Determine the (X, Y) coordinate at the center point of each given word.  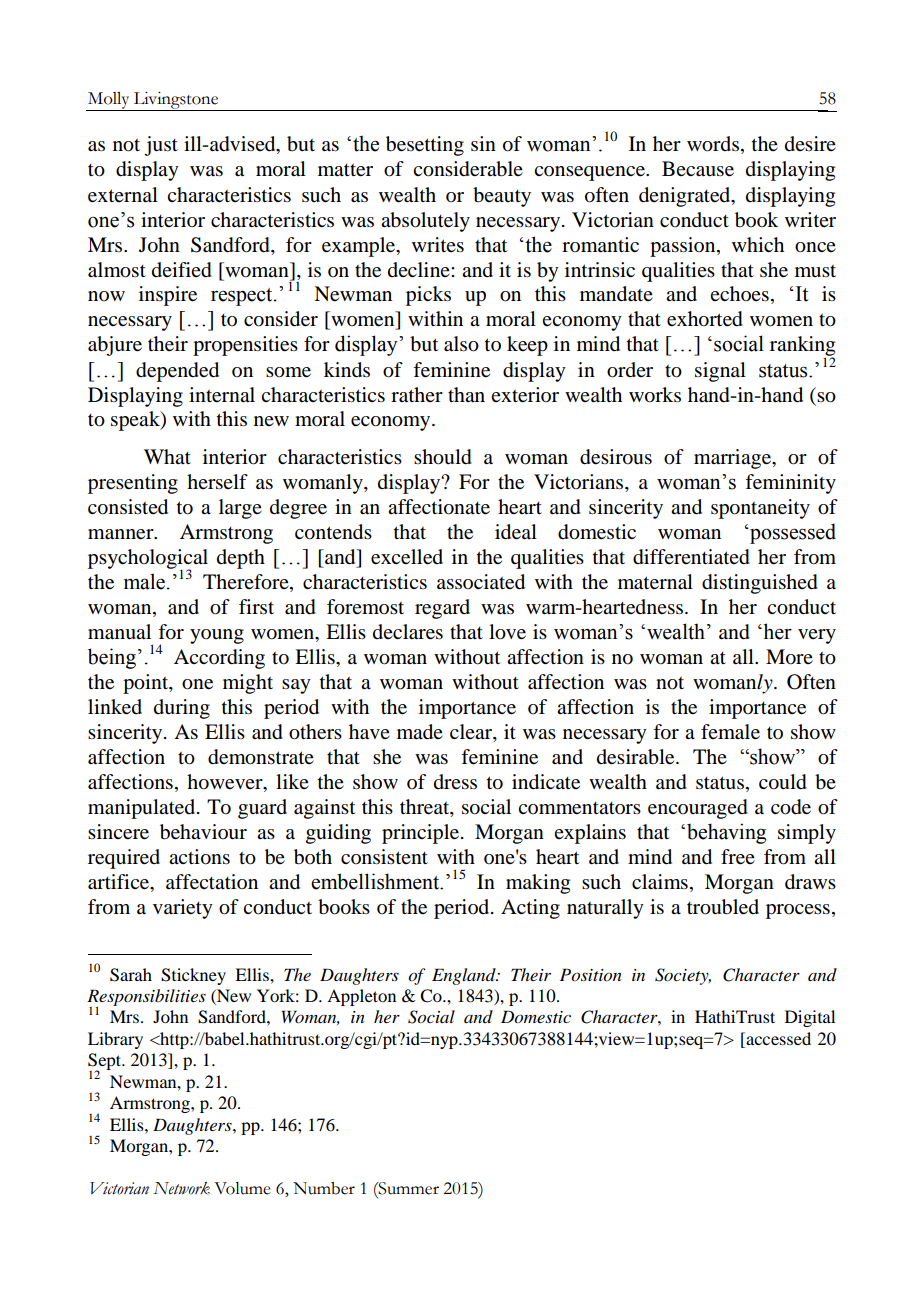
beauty (502, 197)
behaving (726, 833)
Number (324, 1188)
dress (455, 782)
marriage (733, 459)
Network (181, 1188)
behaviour (203, 832)
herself (217, 482)
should (443, 457)
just (161, 146)
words (713, 144)
